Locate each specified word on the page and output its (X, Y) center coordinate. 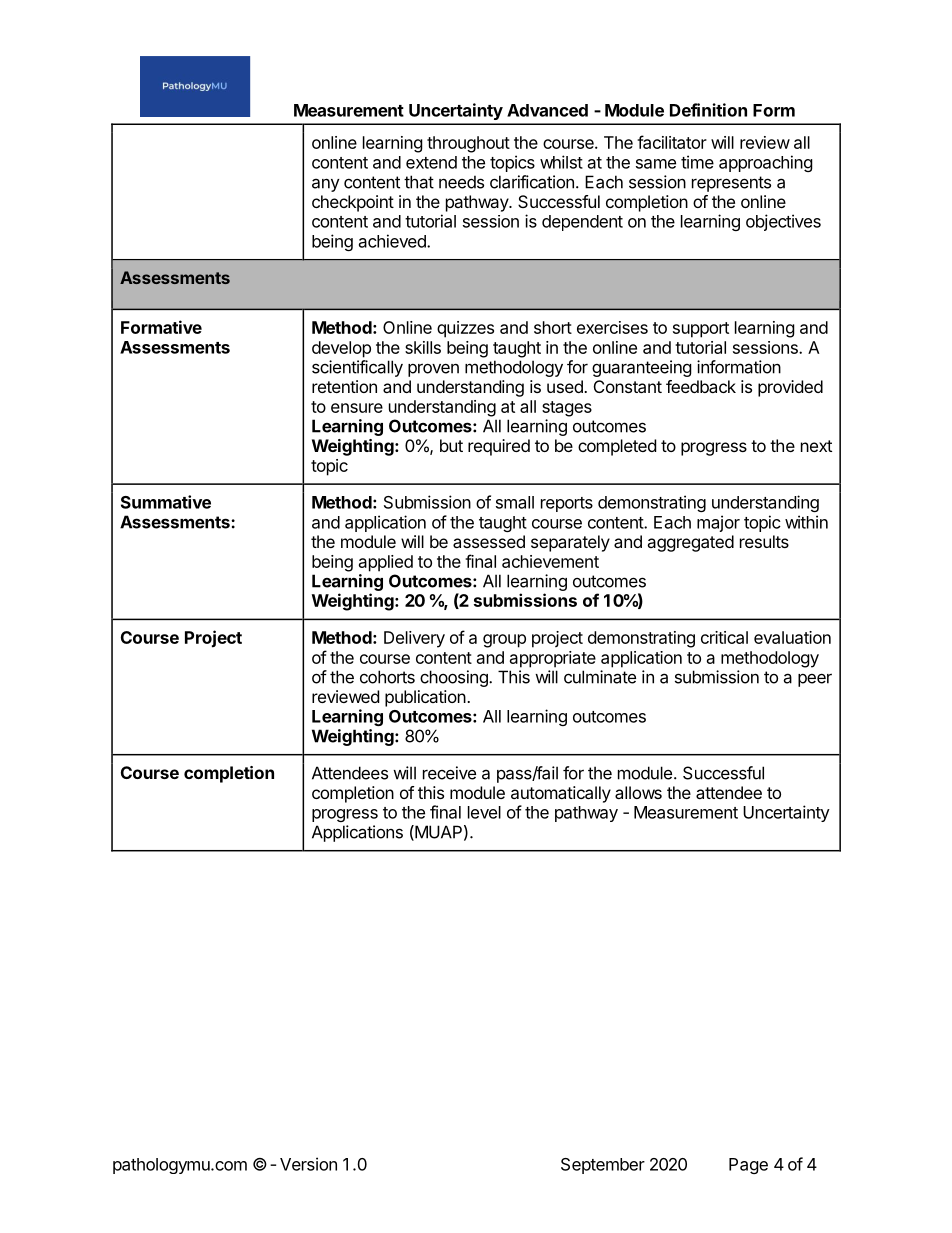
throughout (468, 144)
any (326, 185)
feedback (701, 386)
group (504, 641)
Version (308, 1164)
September (603, 1166)
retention (344, 386)
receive (449, 773)
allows (638, 792)
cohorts (387, 677)
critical (724, 637)
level (484, 812)
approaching (766, 163)
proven (433, 370)
